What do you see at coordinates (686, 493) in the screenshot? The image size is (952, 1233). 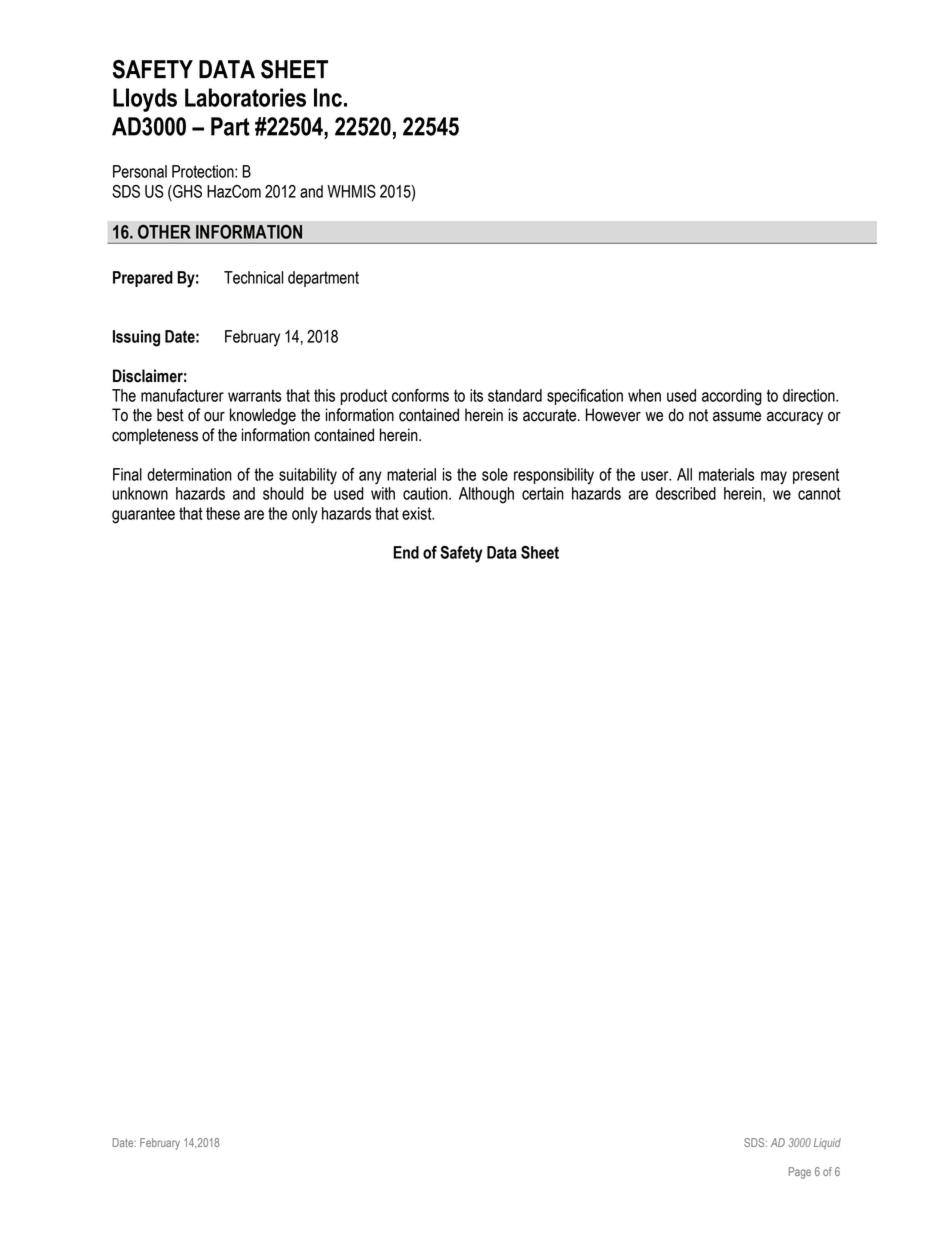 I see `described` at bounding box center [686, 493].
